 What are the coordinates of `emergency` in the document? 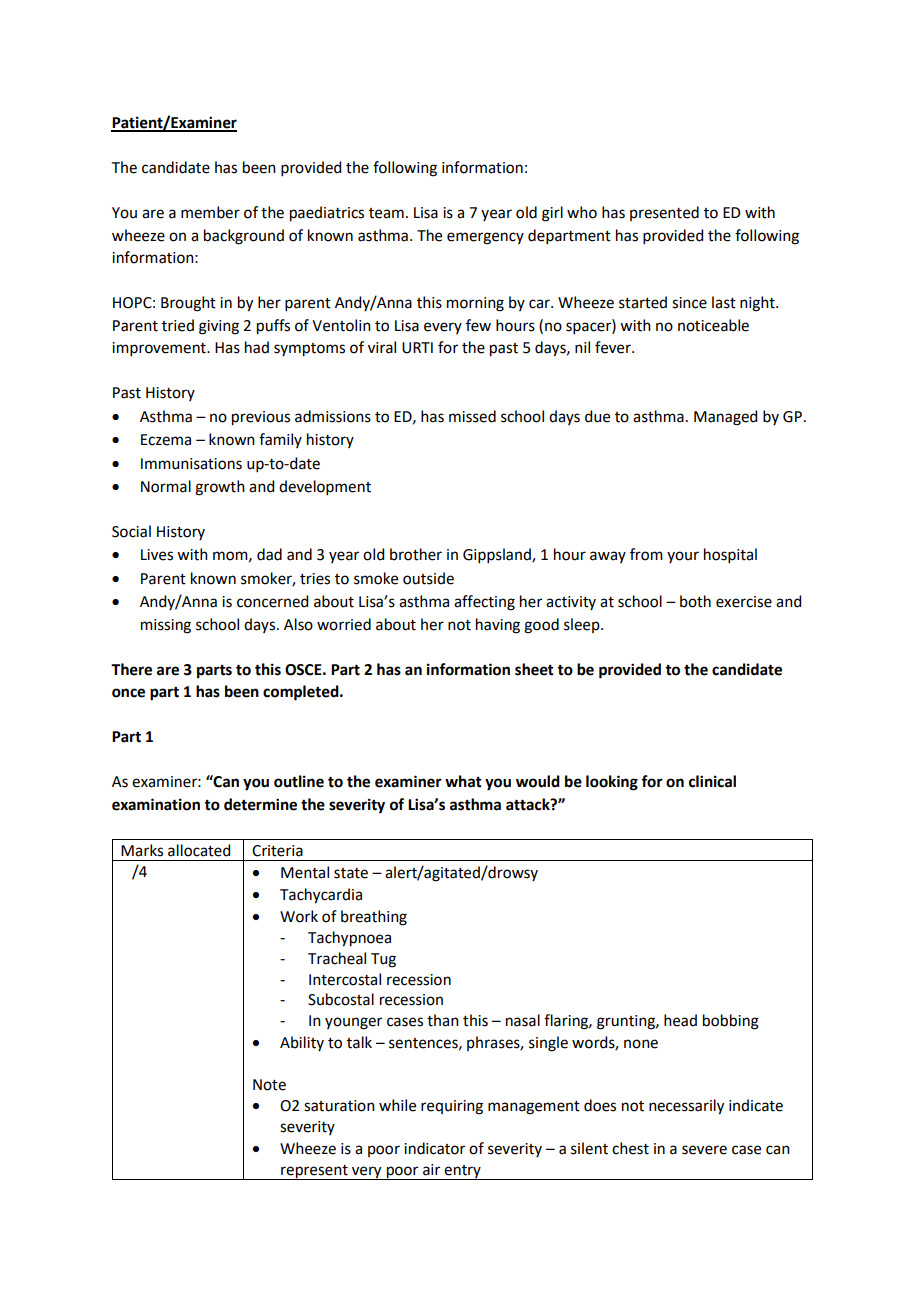 It's located at (485, 238).
